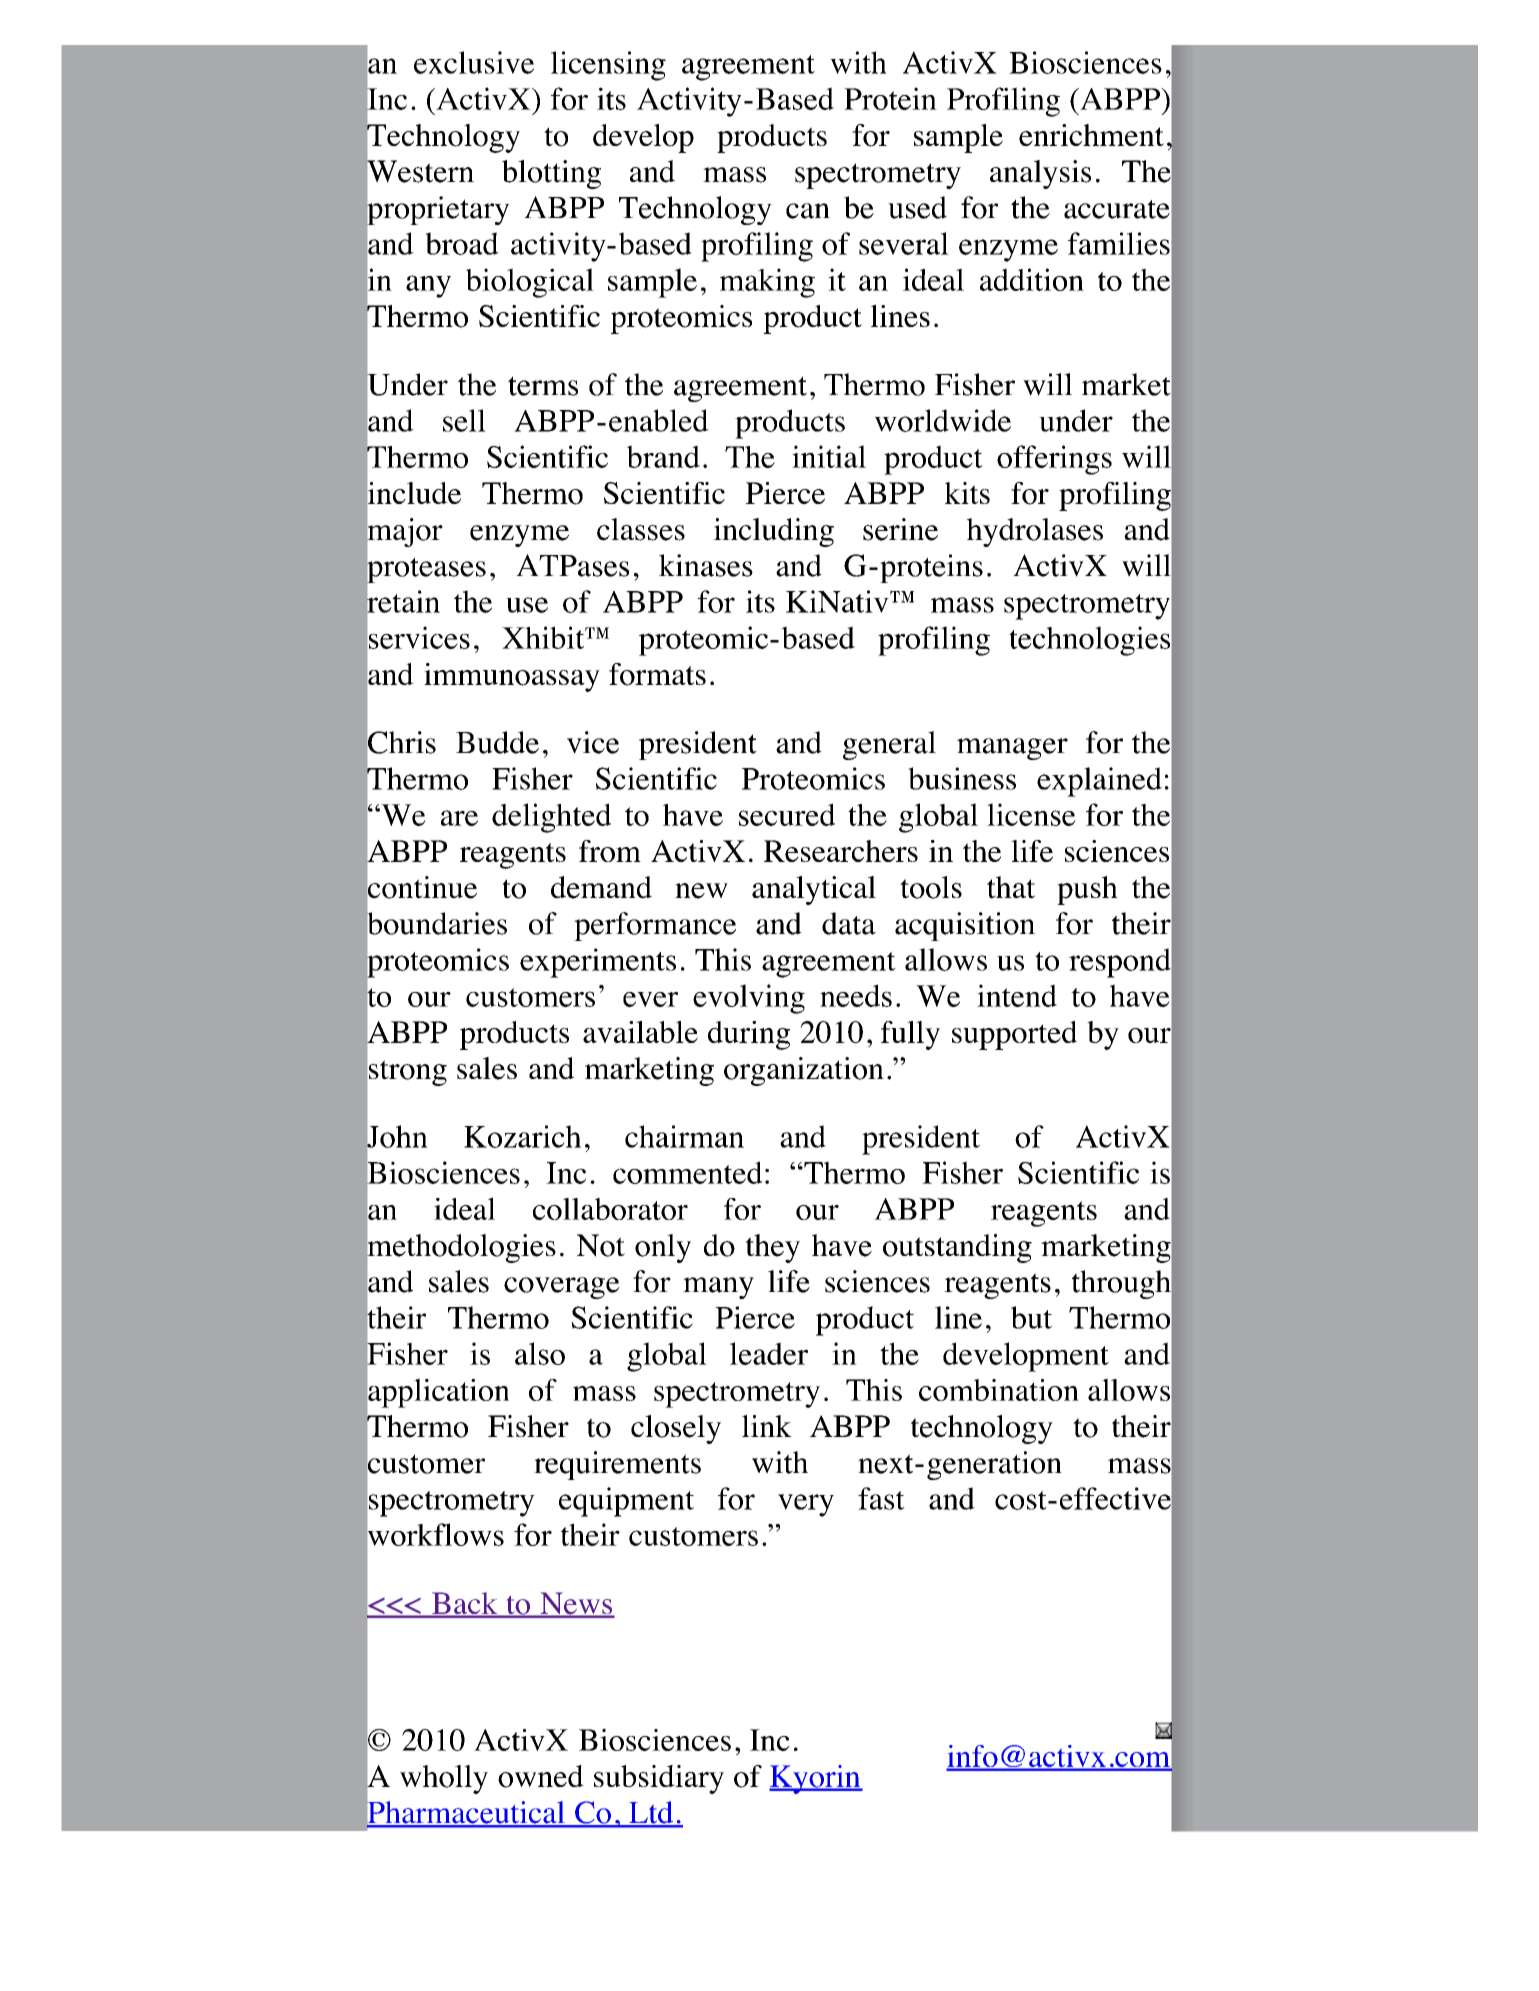  Describe the element at coordinates (749, 999) in the page. I see `evolving` at that location.
